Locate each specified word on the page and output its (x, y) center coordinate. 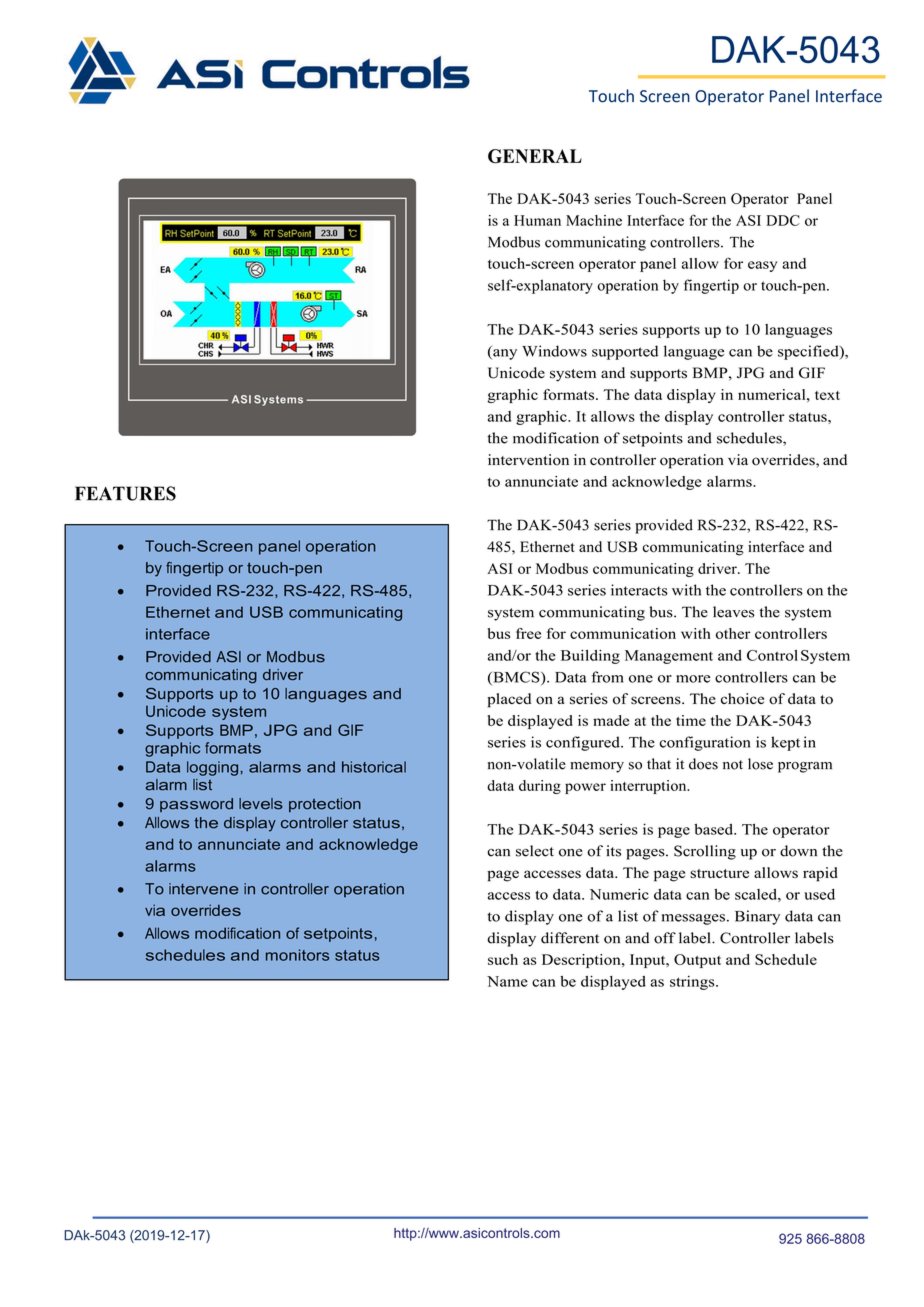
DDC (783, 220)
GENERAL (535, 156)
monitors (297, 955)
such (503, 959)
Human (537, 220)
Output (697, 961)
